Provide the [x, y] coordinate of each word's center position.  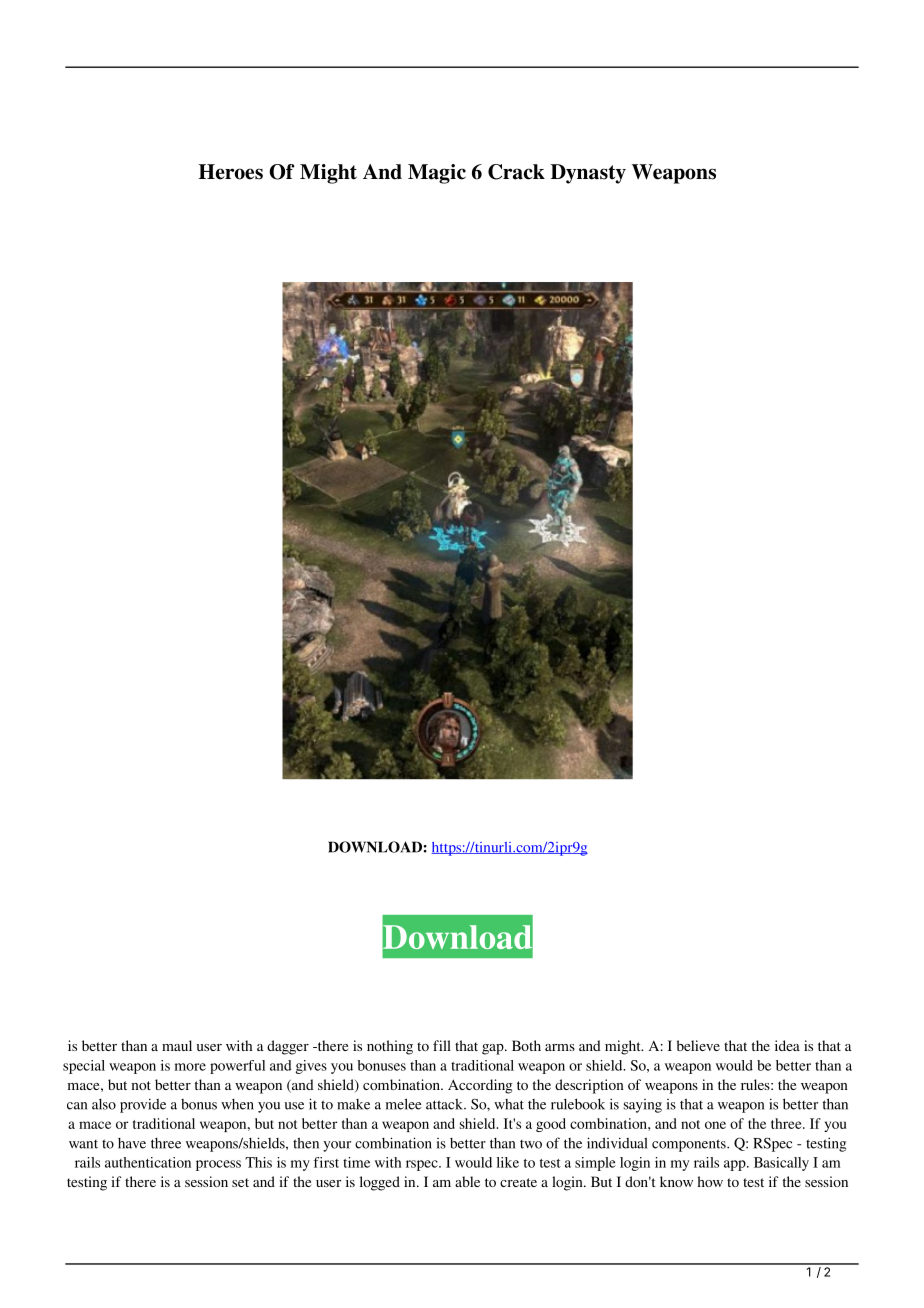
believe [698, 1045]
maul [177, 1045]
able [467, 1181]
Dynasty [588, 174]
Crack [516, 172]
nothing [390, 1047]
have [132, 1143]
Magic [437, 174]
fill [442, 1045]
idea [787, 1045]
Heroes [231, 172]
